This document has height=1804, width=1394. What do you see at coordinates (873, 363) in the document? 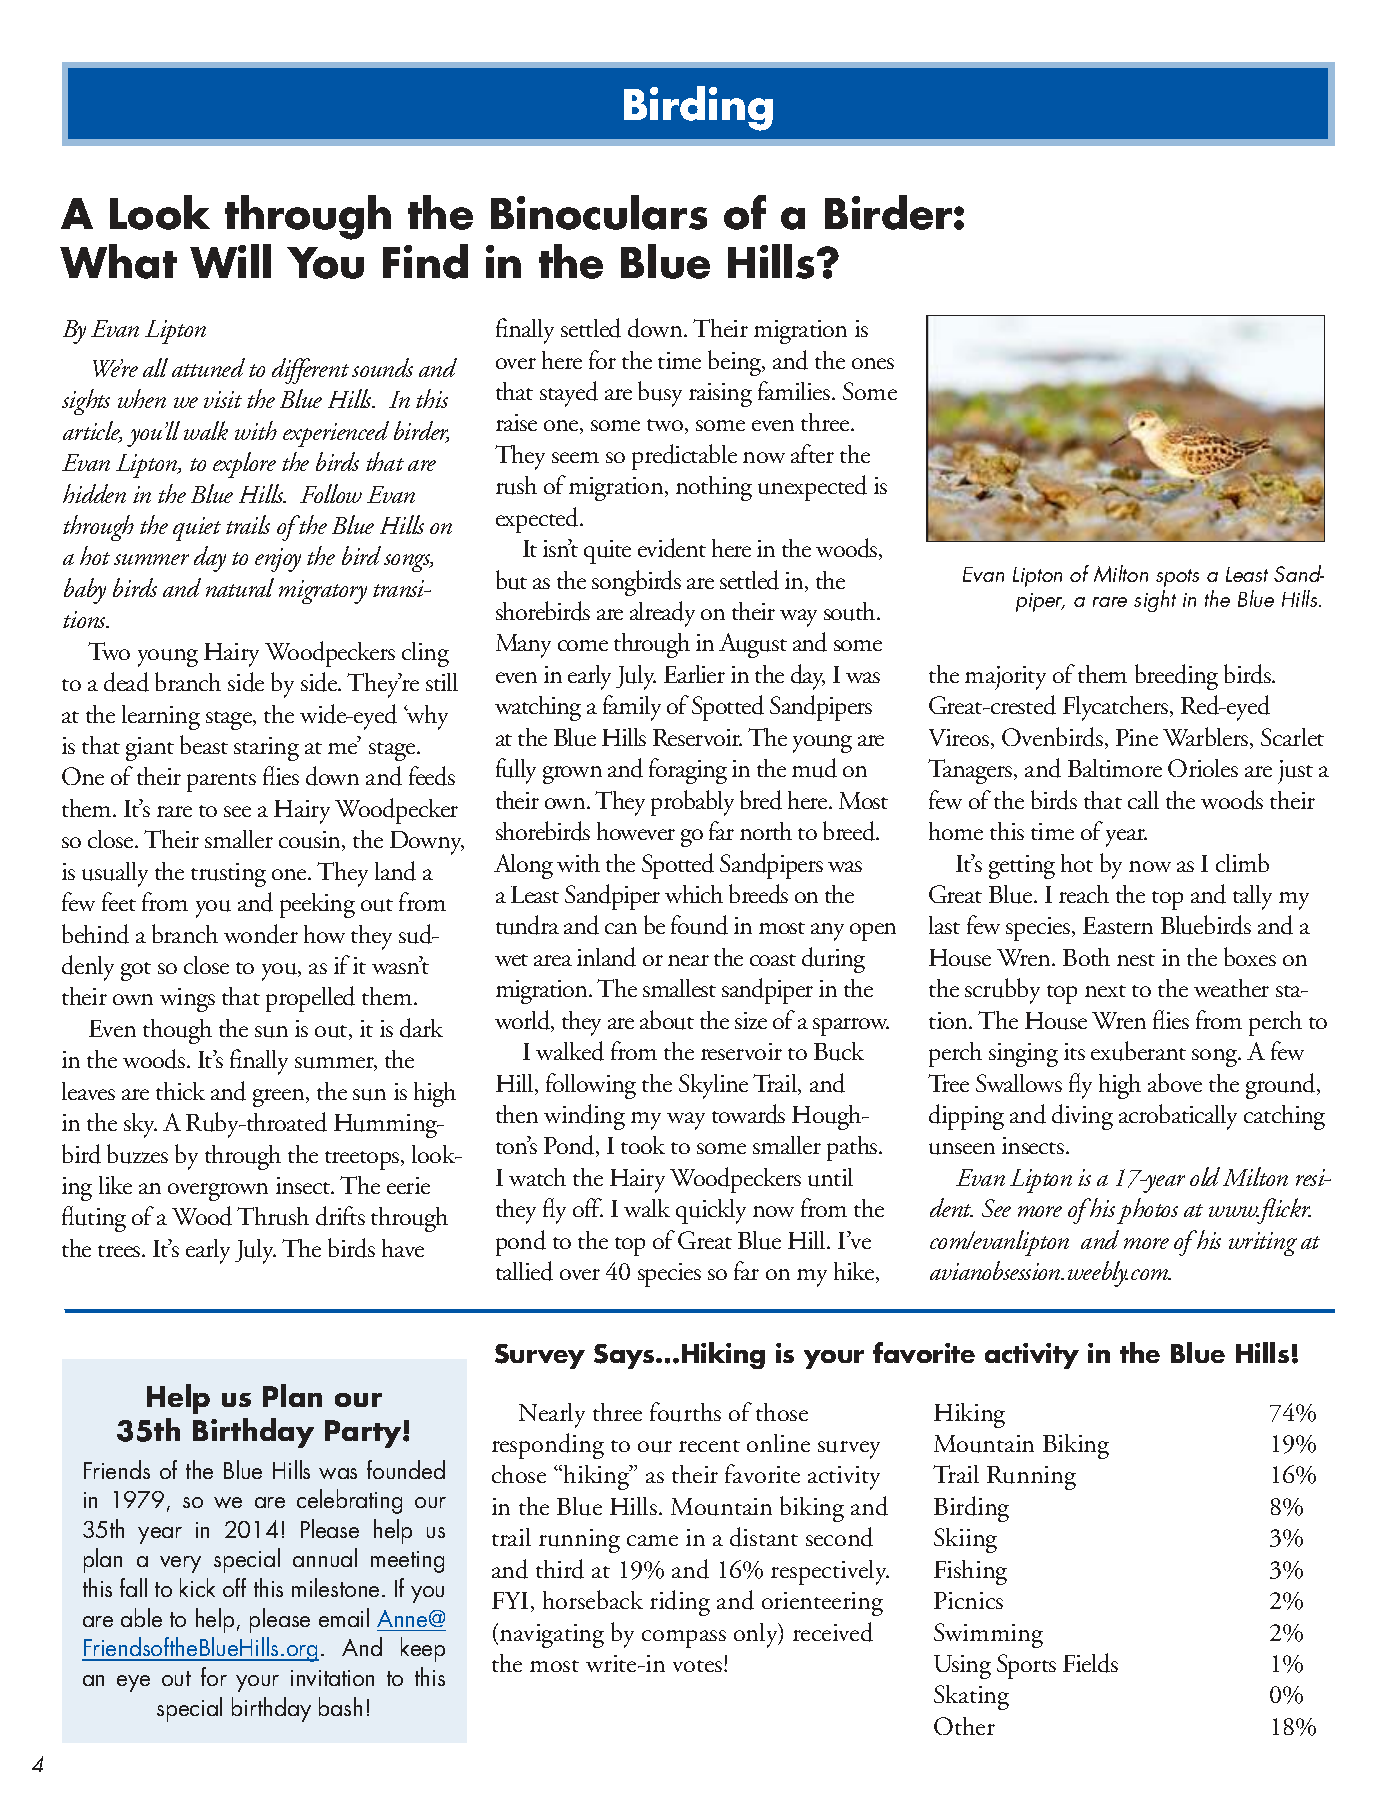
I see `ones` at bounding box center [873, 363].
